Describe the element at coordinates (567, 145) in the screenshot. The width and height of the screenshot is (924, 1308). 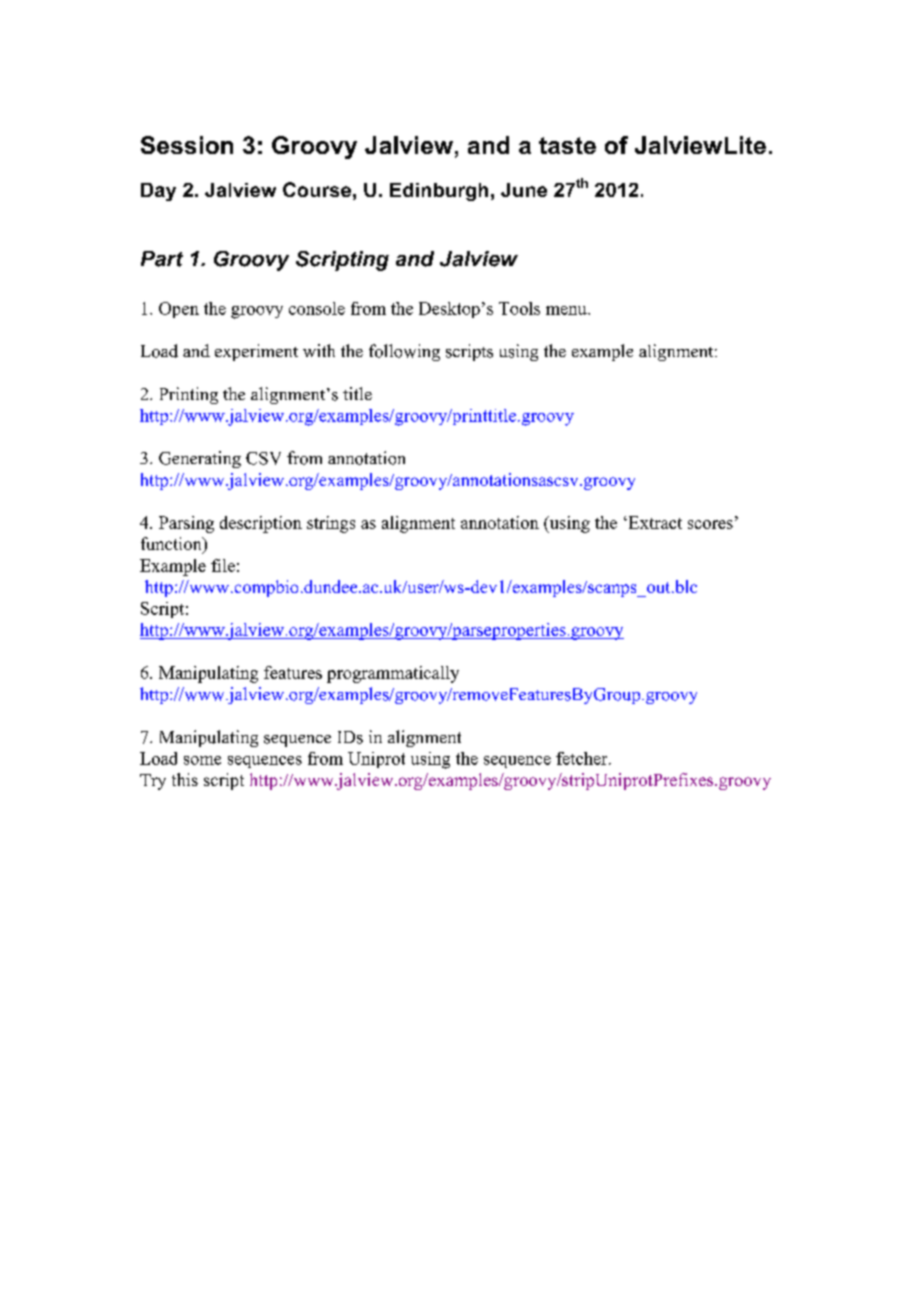
I see `taste` at that location.
